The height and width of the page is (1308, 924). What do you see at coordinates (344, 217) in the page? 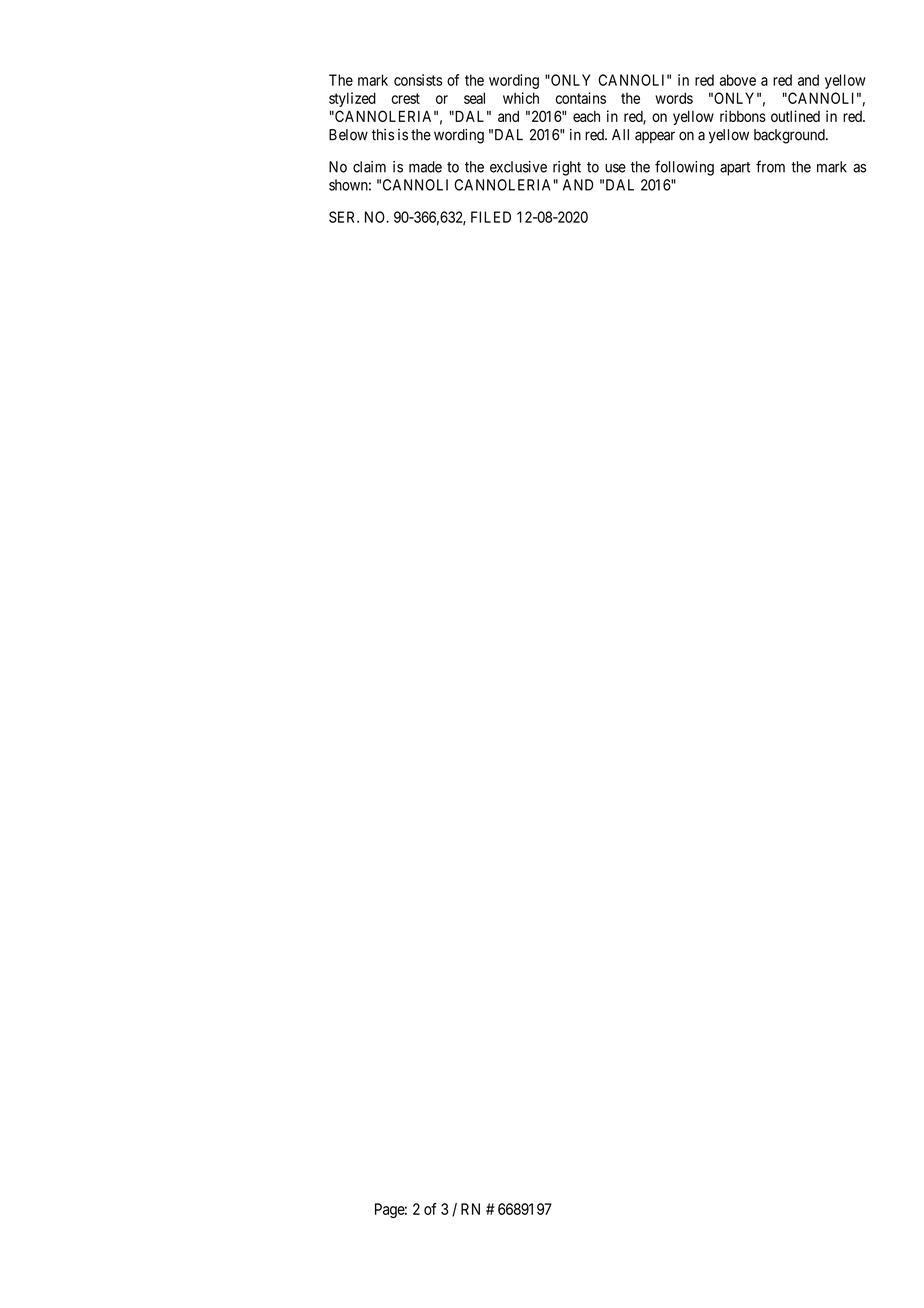
I see `SER` at bounding box center [344, 217].
